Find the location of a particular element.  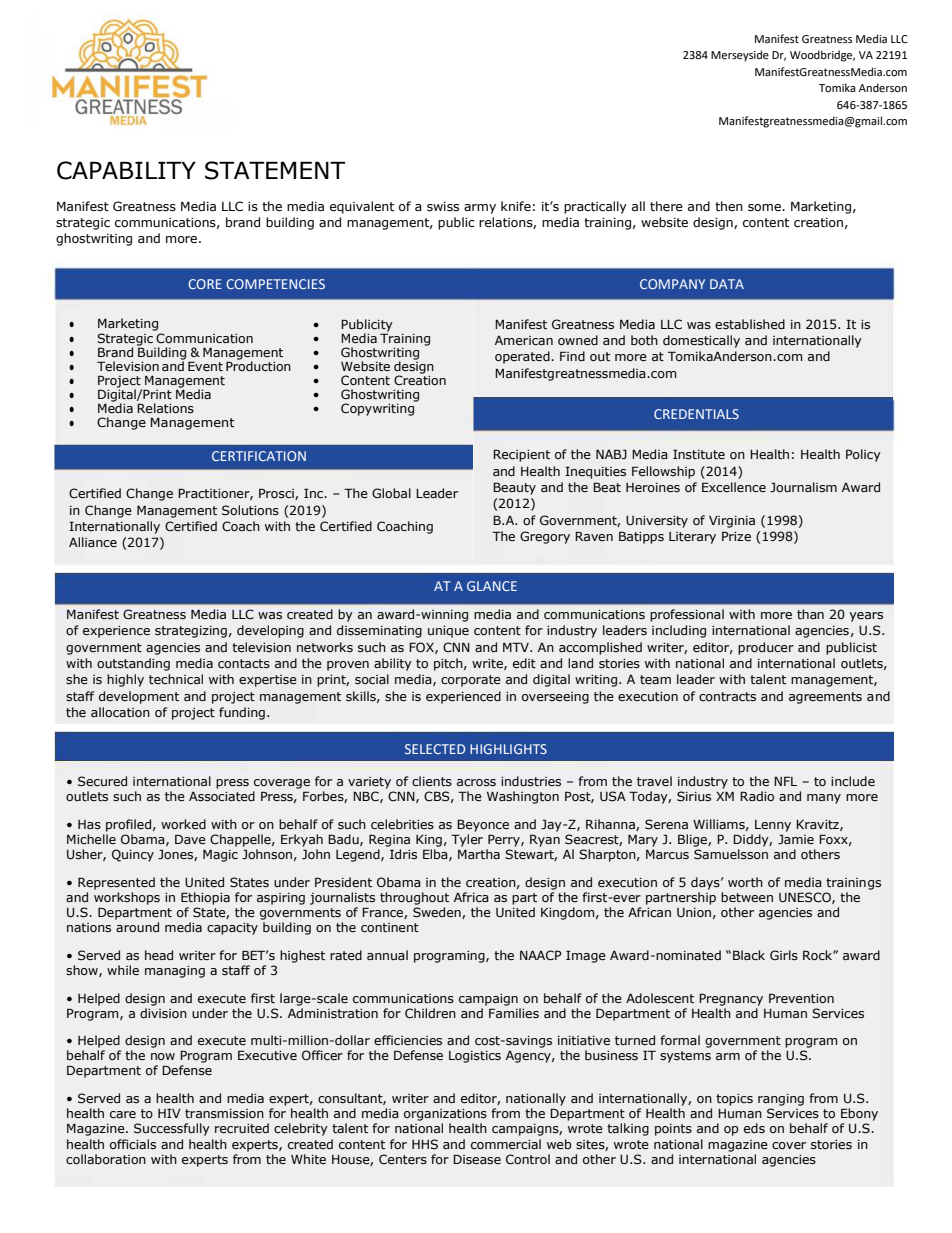

Journalism is located at coordinates (803, 487).
